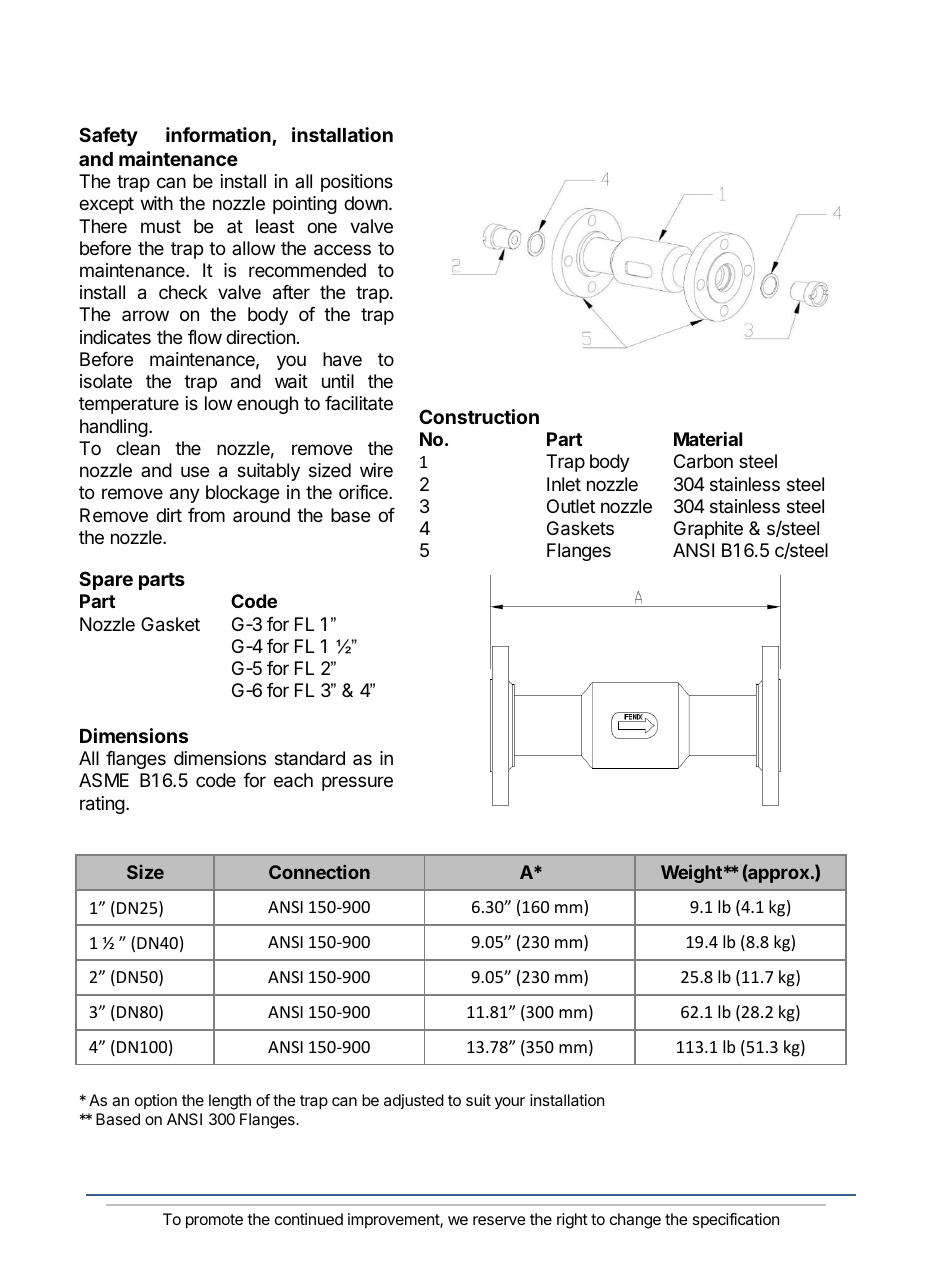  I want to click on dirt, so click(169, 515).
